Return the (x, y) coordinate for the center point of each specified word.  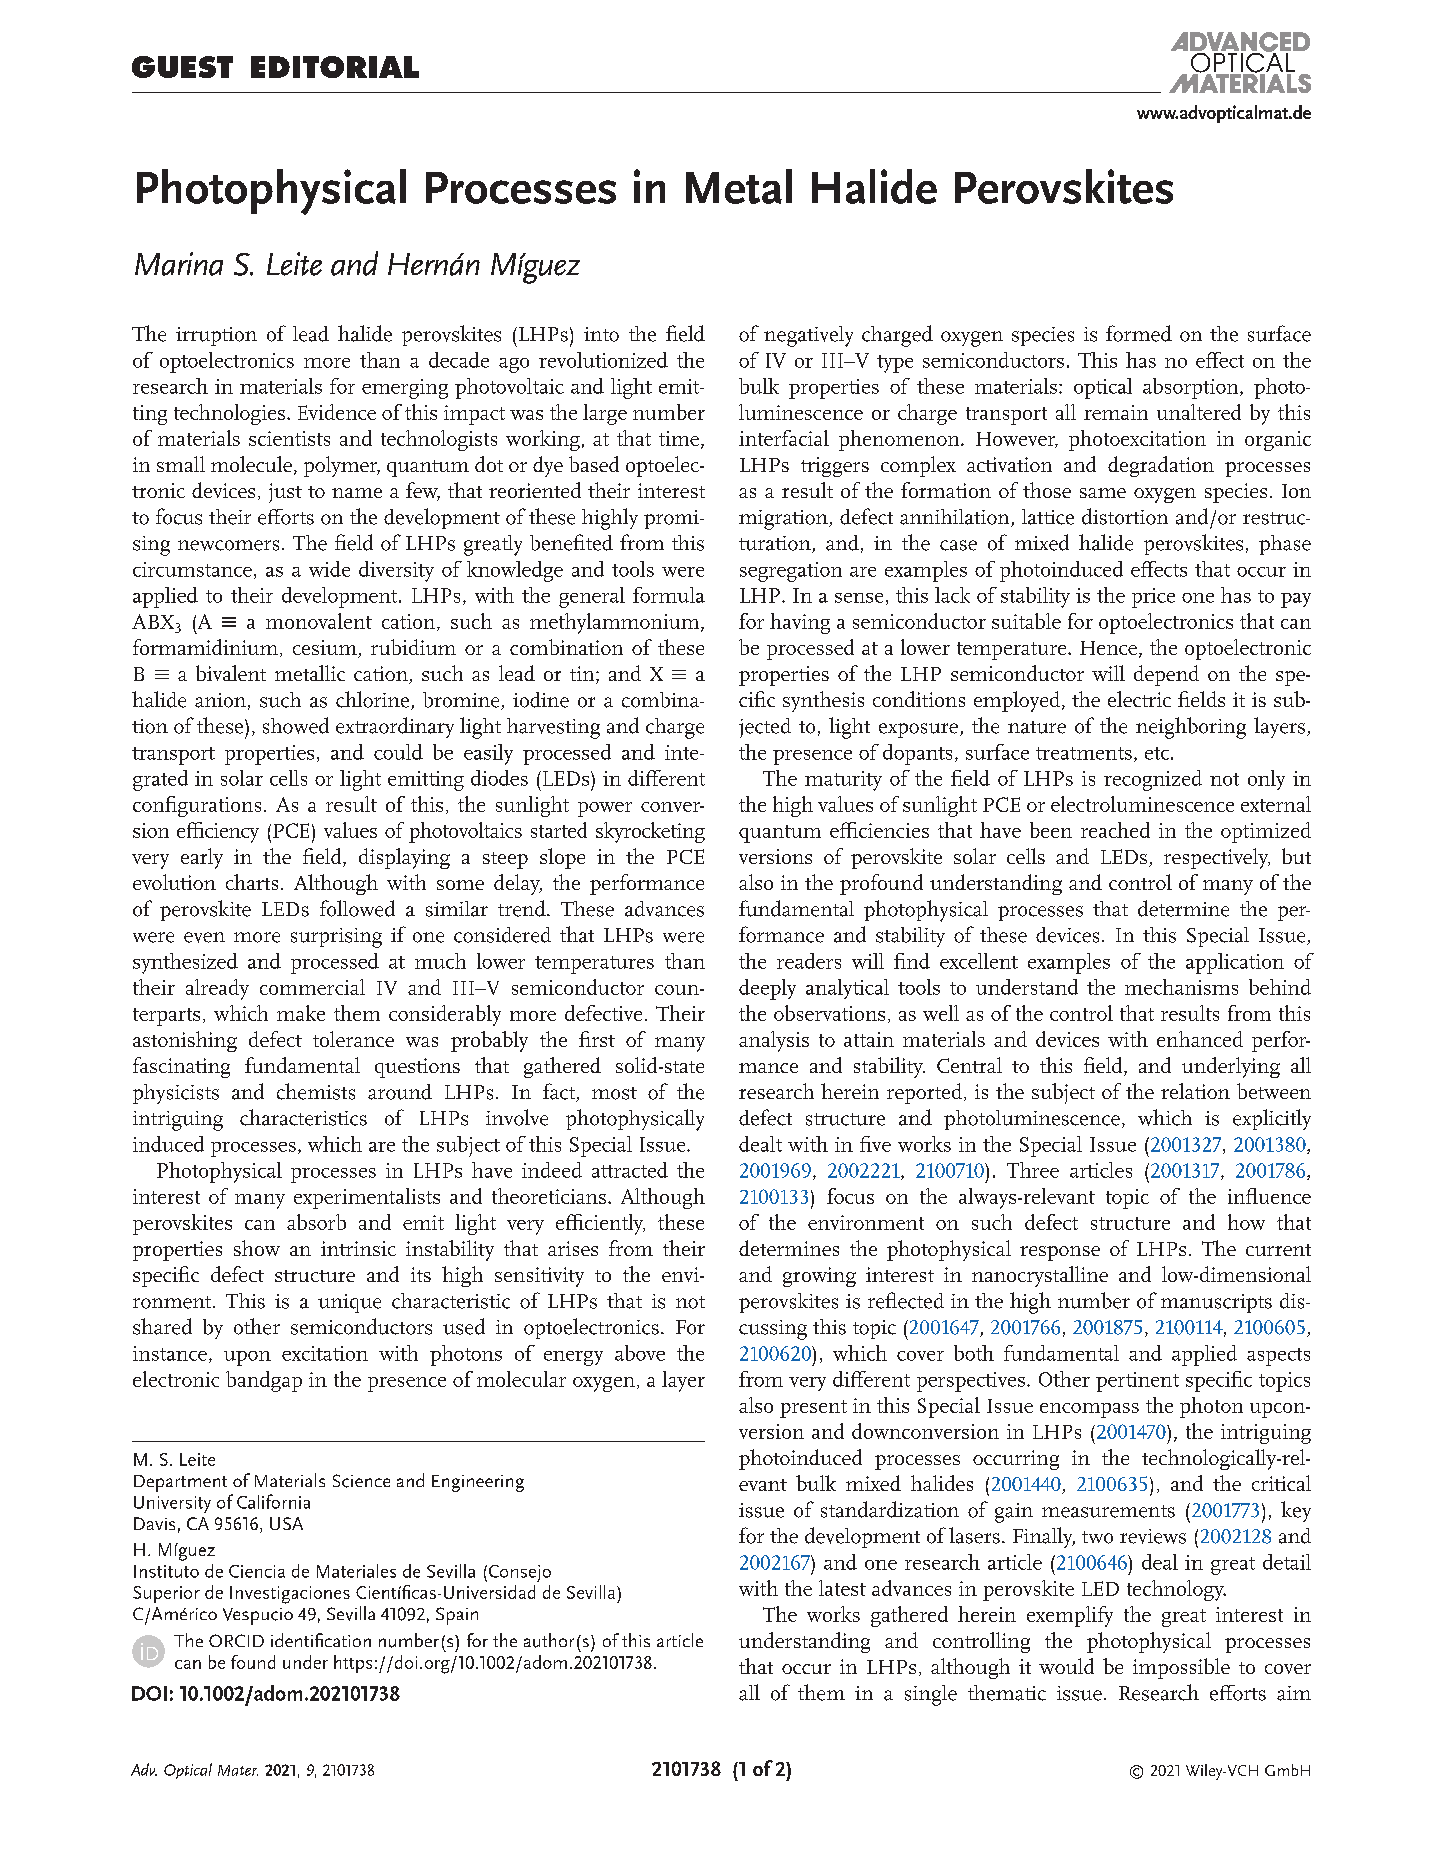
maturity (843, 781)
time (680, 440)
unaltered (1199, 412)
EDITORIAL (335, 67)
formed (1139, 333)
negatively (808, 336)
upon (247, 1358)
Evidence (337, 412)
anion (220, 700)
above (640, 1353)
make (301, 1013)
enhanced (1200, 1039)
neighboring (1191, 728)
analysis (774, 1041)
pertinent (1137, 1382)
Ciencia (257, 1571)
